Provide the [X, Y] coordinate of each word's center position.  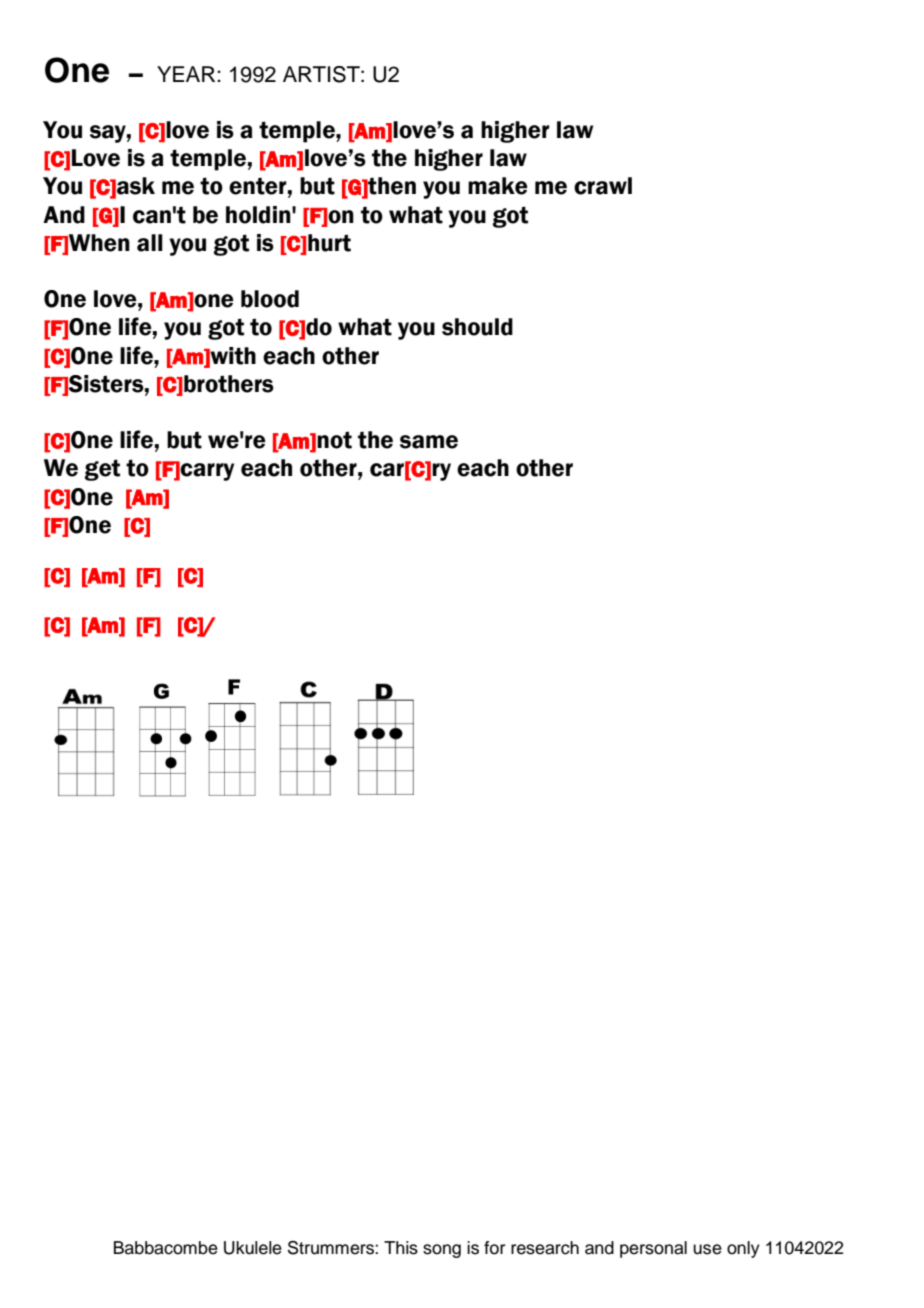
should [477, 327]
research [545, 1248]
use [707, 1249]
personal [653, 1249]
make [498, 186]
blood [270, 299]
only [743, 1249]
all [150, 243]
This [401, 1248]
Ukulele [253, 1248]
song [442, 1251]
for [494, 1248]
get [102, 470]
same [429, 442]
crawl [603, 186]
